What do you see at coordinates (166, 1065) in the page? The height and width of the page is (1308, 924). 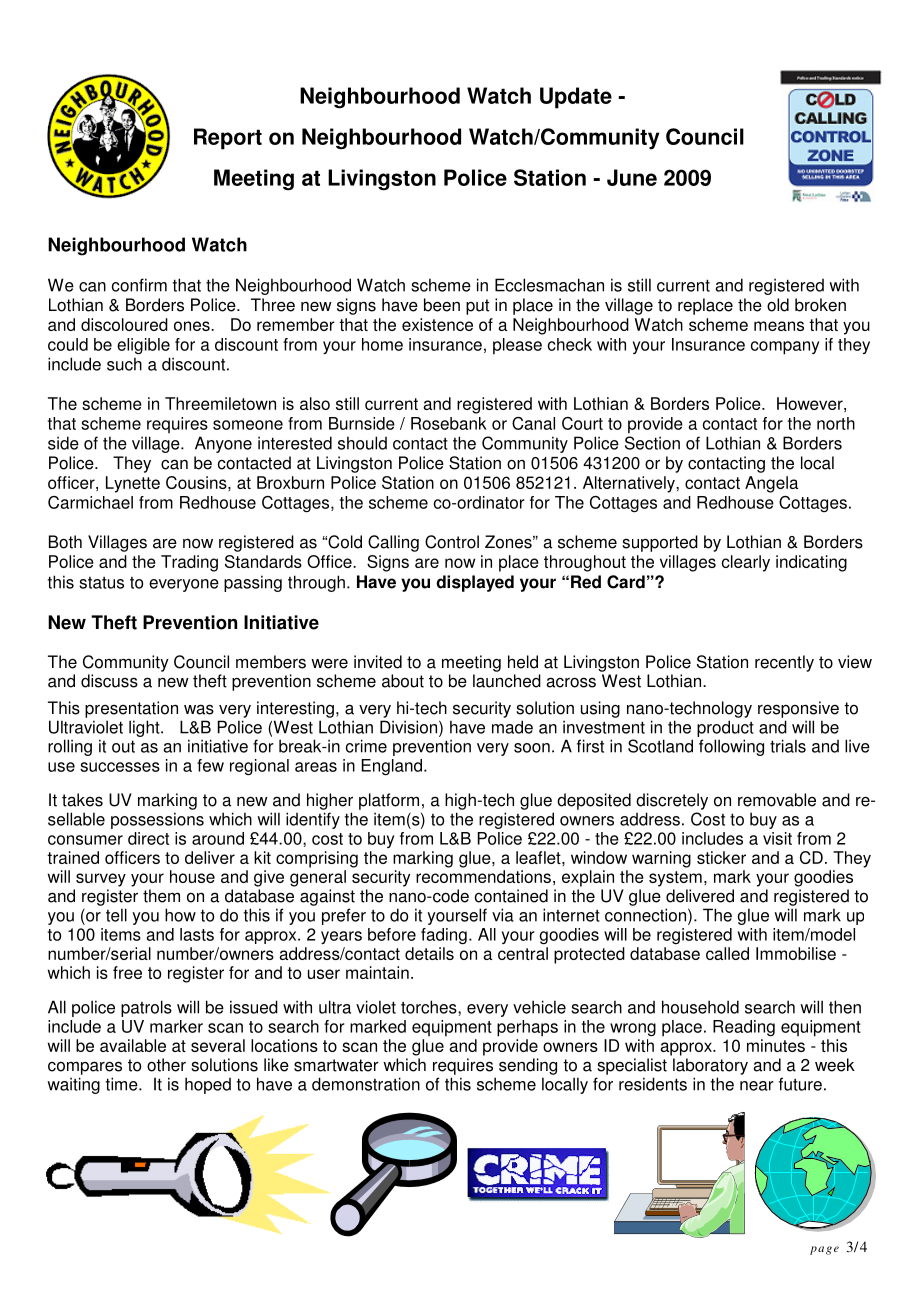 I see `other` at bounding box center [166, 1065].
